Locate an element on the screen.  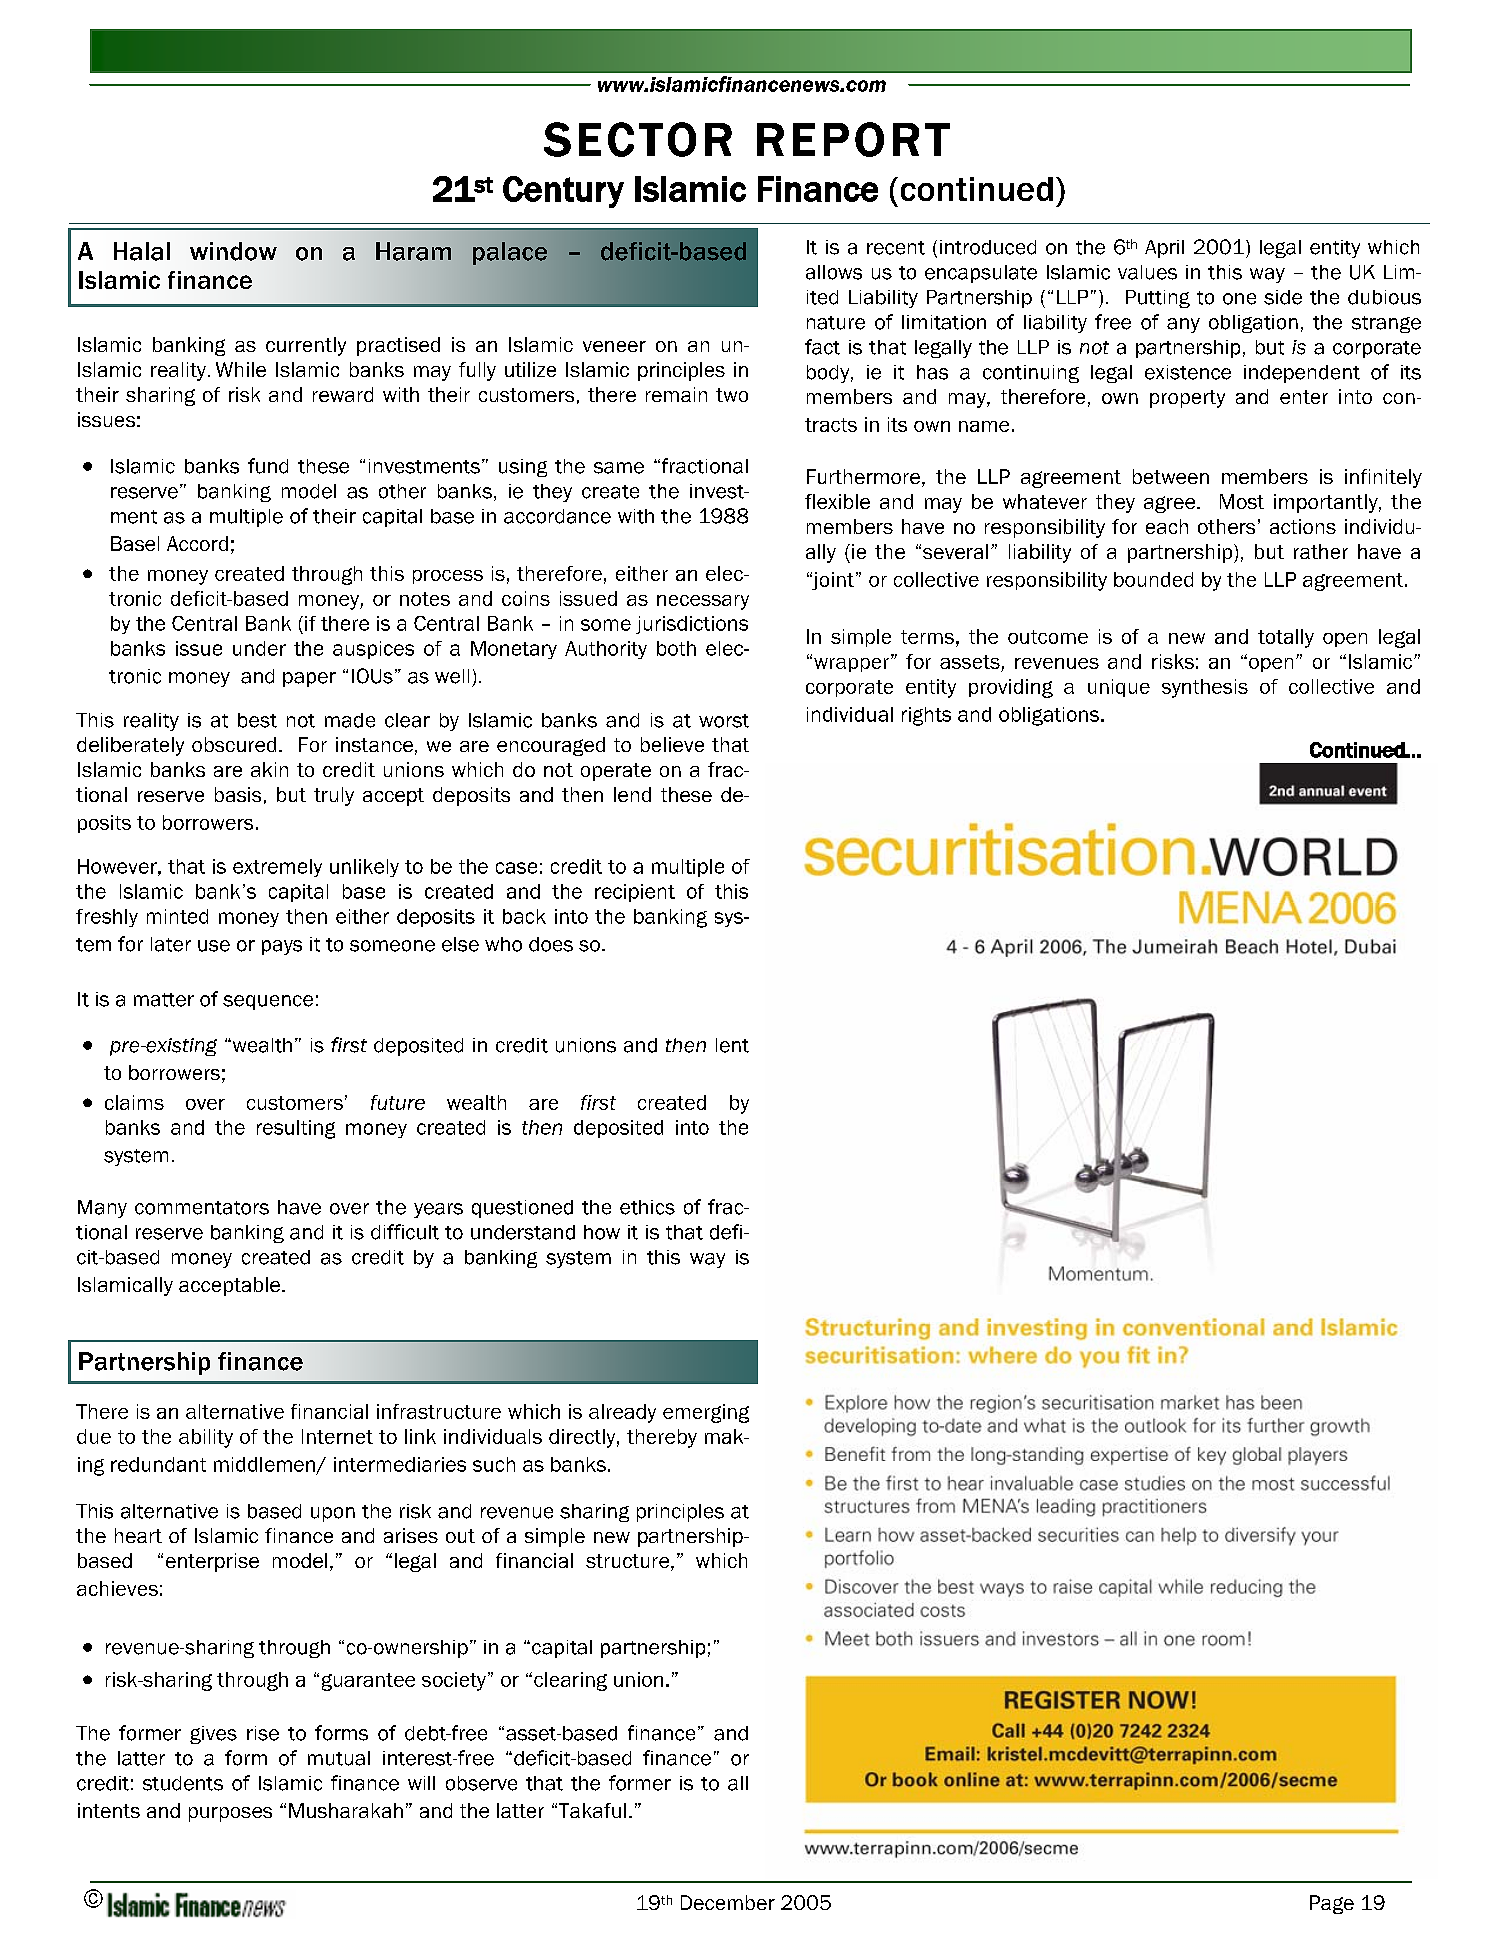
worst is located at coordinates (724, 721).
